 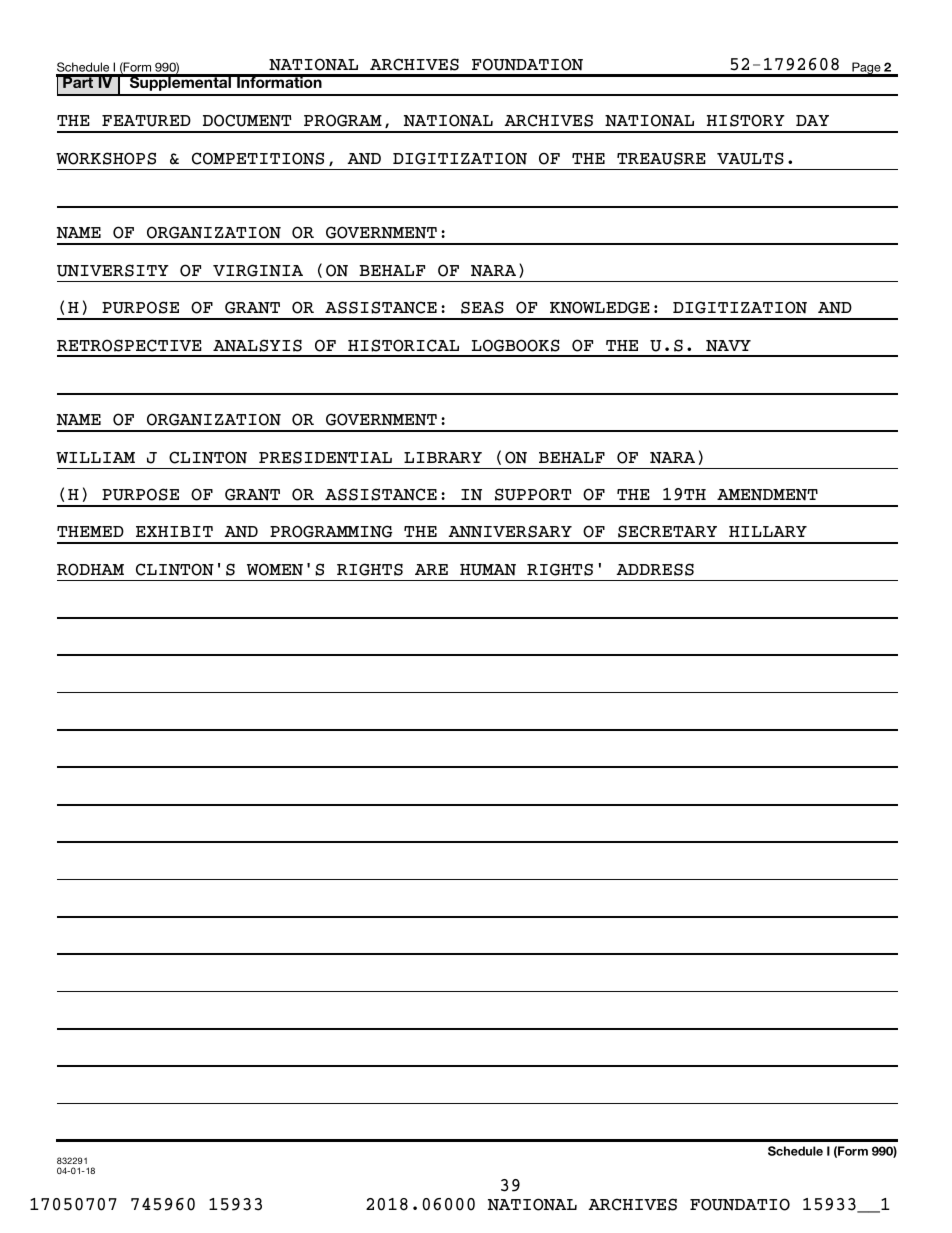 What do you see at coordinates (146, 121) in the document?
I see `FEATURED` at bounding box center [146, 121].
